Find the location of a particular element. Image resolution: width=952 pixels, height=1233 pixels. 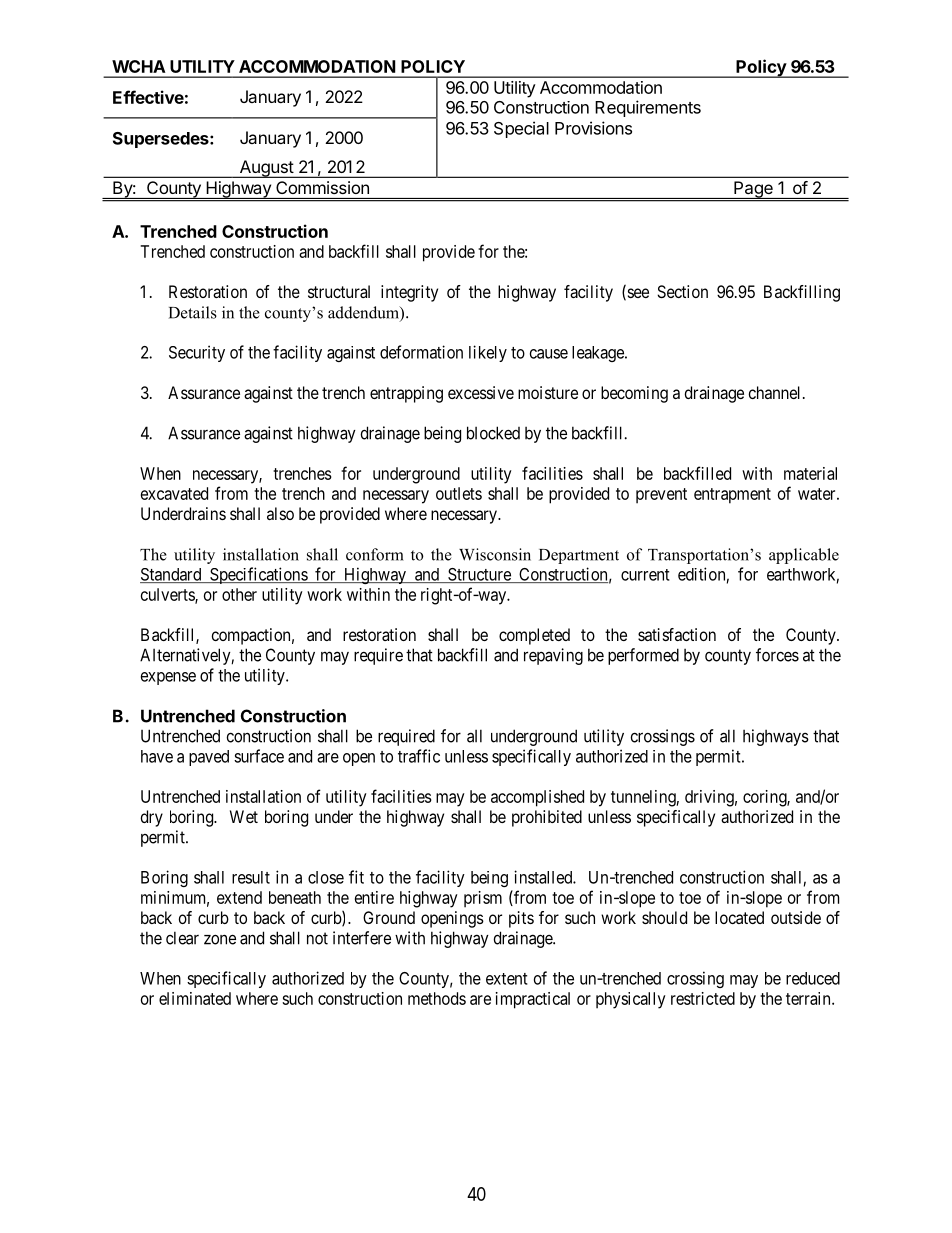

Wisconsin is located at coordinates (495, 554).
